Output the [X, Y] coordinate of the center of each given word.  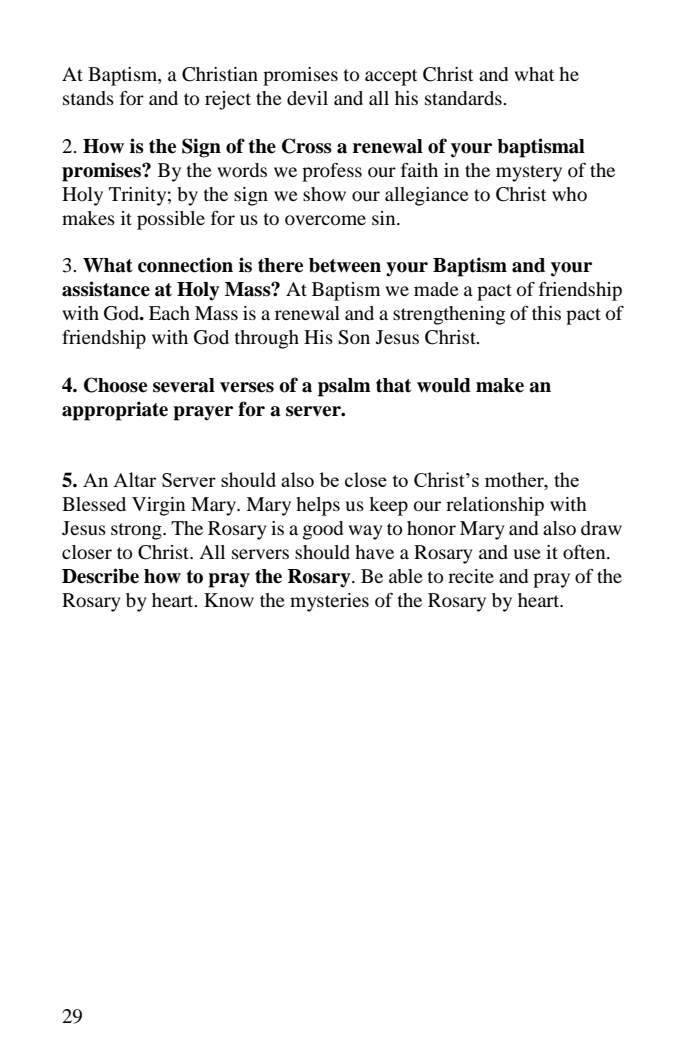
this [546, 313]
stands [88, 98]
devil [307, 98]
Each [169, 313]
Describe [100, 576]
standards [464, 98]
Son [354, 337]
